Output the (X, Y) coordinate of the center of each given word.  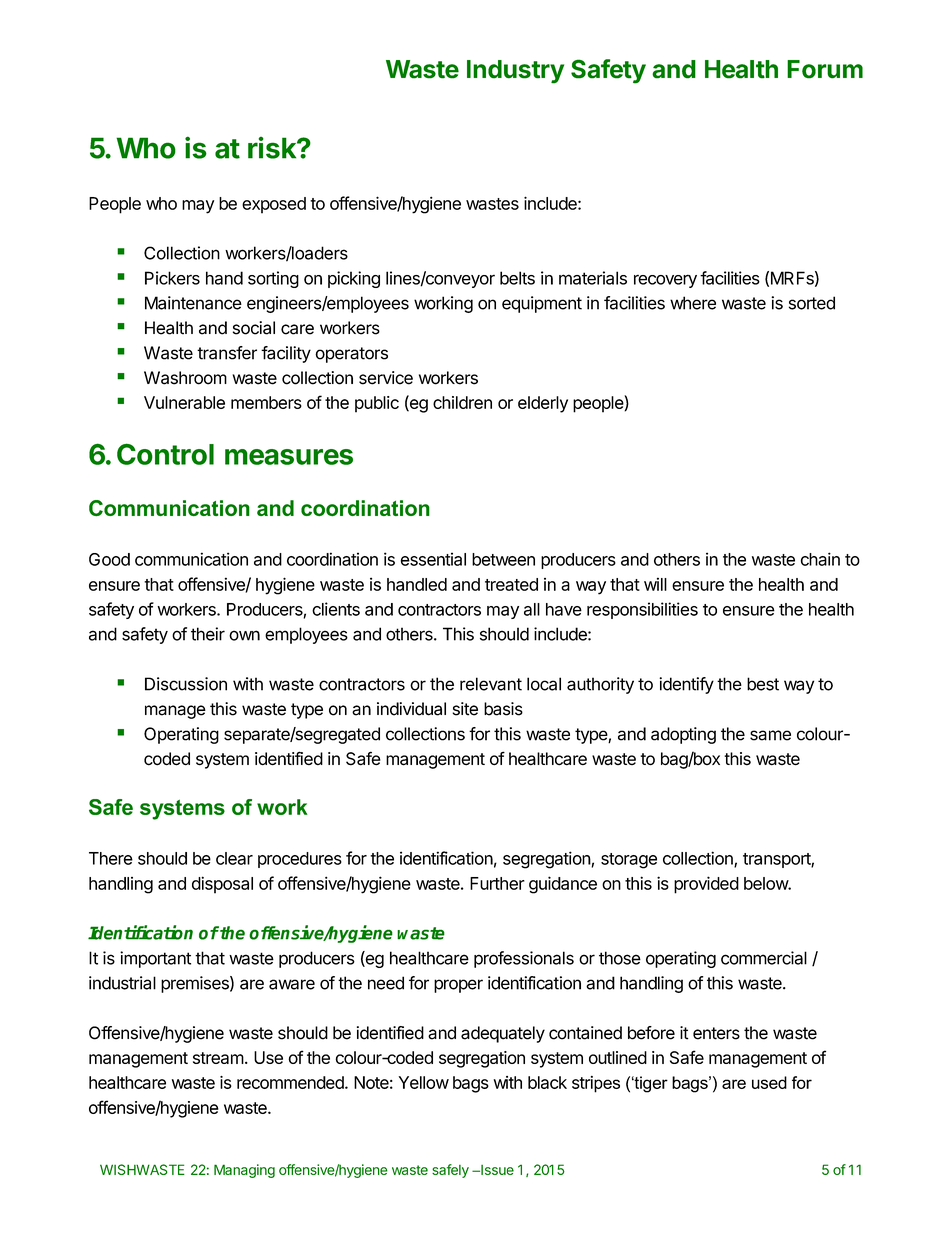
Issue (496, 1170)
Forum (825, 69)
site (465, 709)
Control (165, 454)
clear (234, 858)
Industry (515, 72)
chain (820, 559)
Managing (244, 1171)
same (770, 735)
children (462, 402)
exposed (274, 205)
